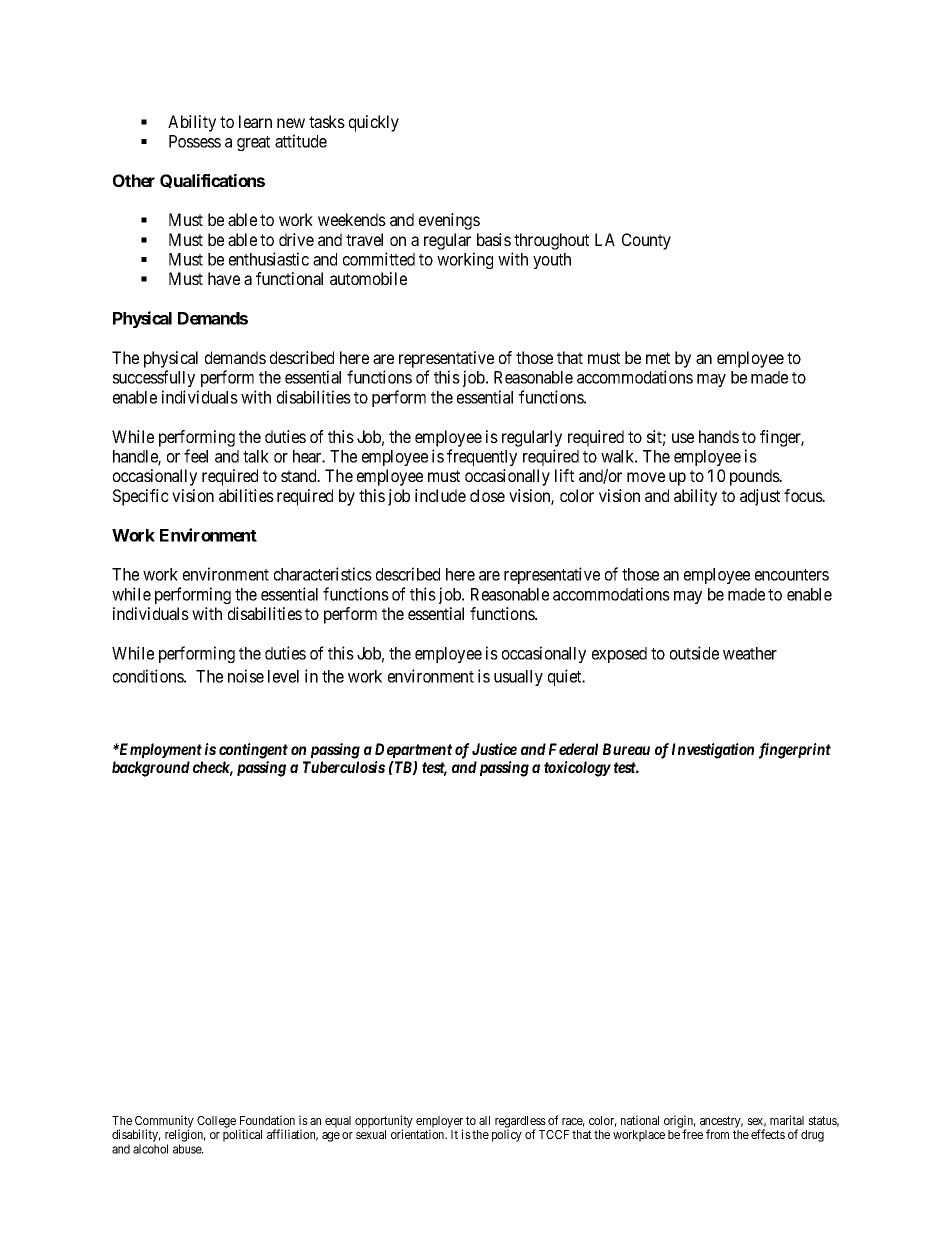  I want to click on employer, so click(439, 1123).
